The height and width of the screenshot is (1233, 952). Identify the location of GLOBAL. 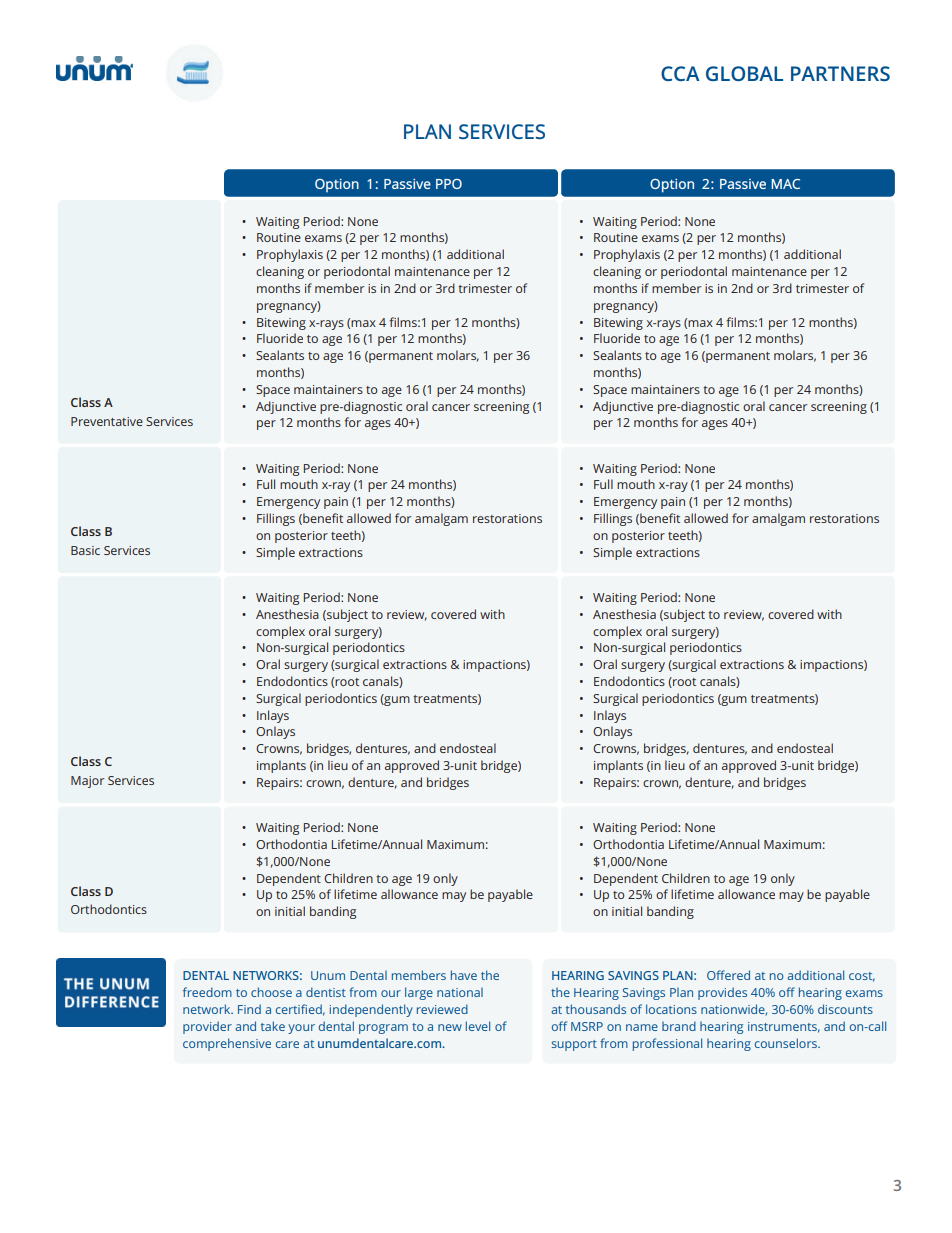
(744, 73).
